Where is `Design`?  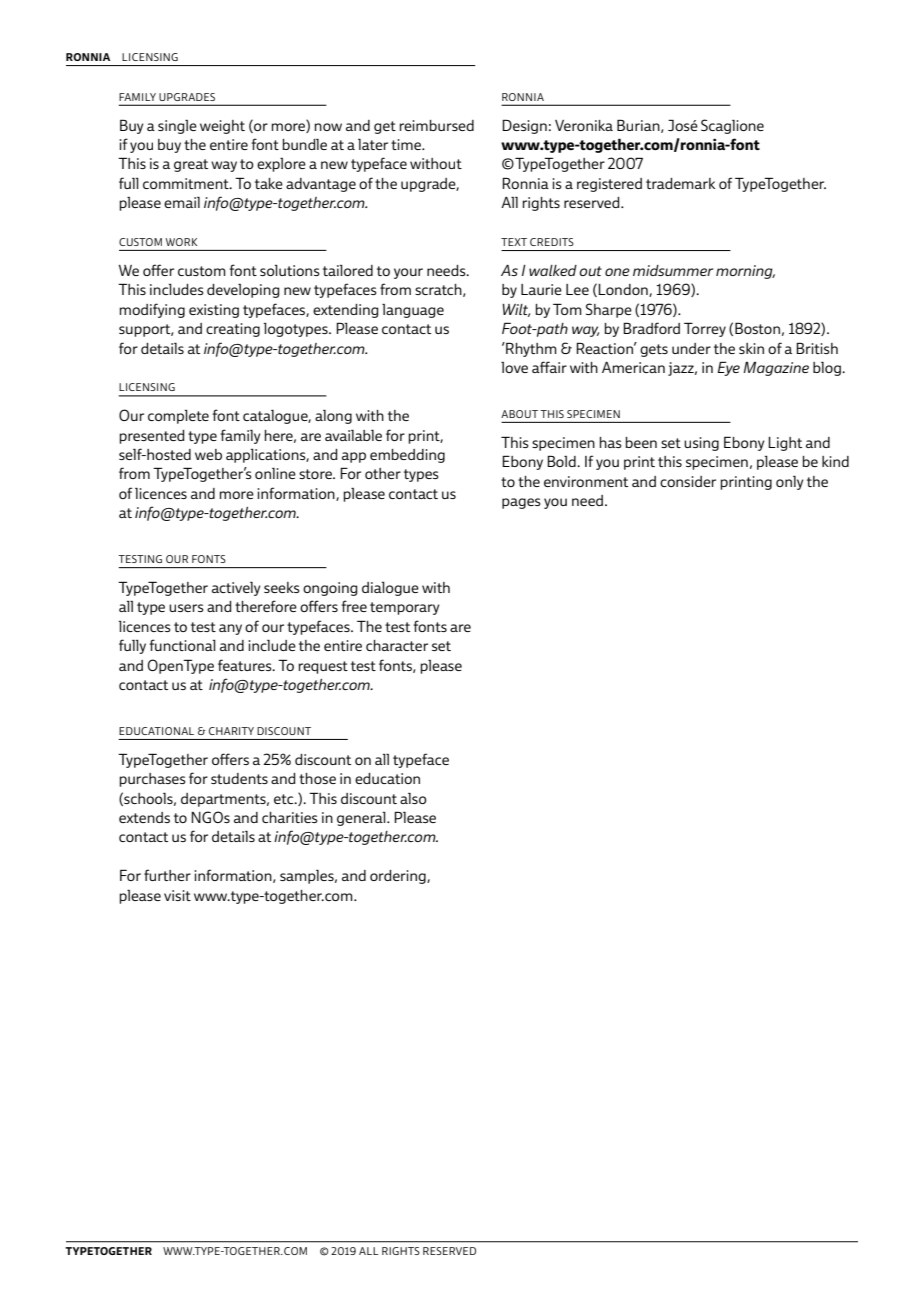
Design is located at coordinates (524, 126).
